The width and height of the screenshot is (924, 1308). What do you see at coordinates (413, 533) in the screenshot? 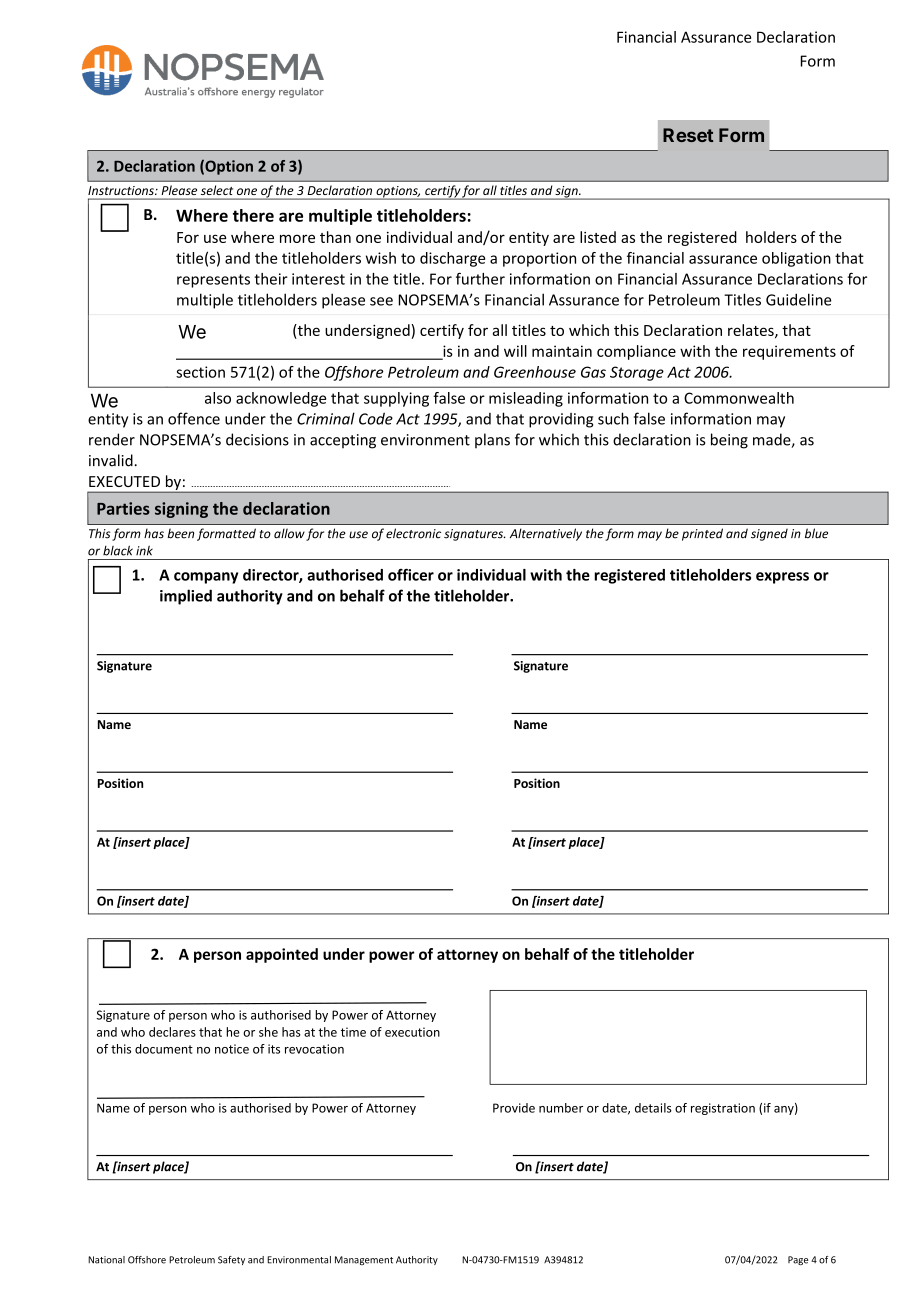
I see `electronic` at bounding box center [413, 533].
